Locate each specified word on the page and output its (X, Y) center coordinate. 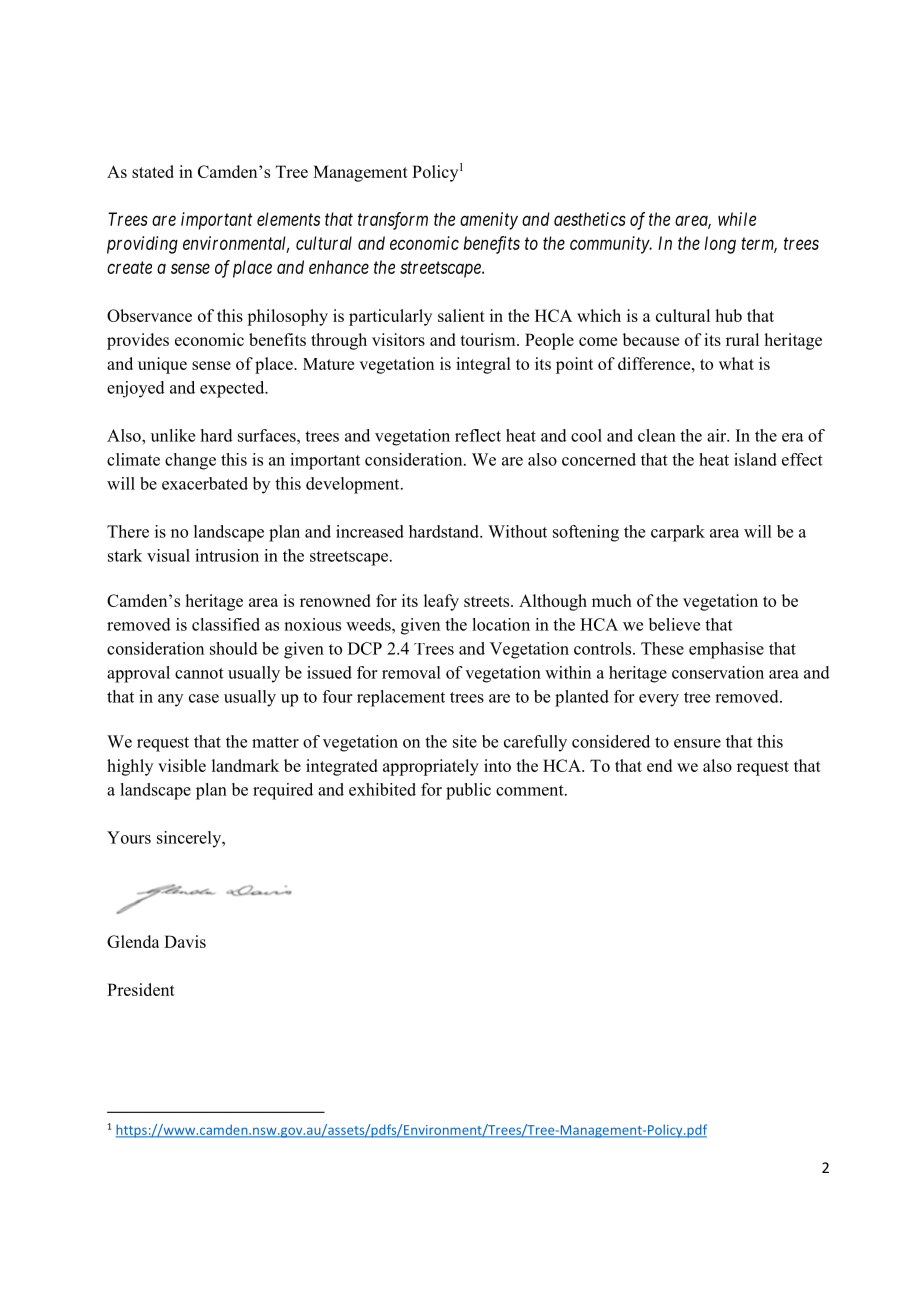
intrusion (227, 555)
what (736, 363)
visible (182, 765)
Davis (185, 941)
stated (153, 171)
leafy (441, 602)
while (737, 219)
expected (233, 389)
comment (531, 790)
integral (483, 365)
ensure (697, 743)
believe (674, 624)
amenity (489, 221)
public (468, 791)
